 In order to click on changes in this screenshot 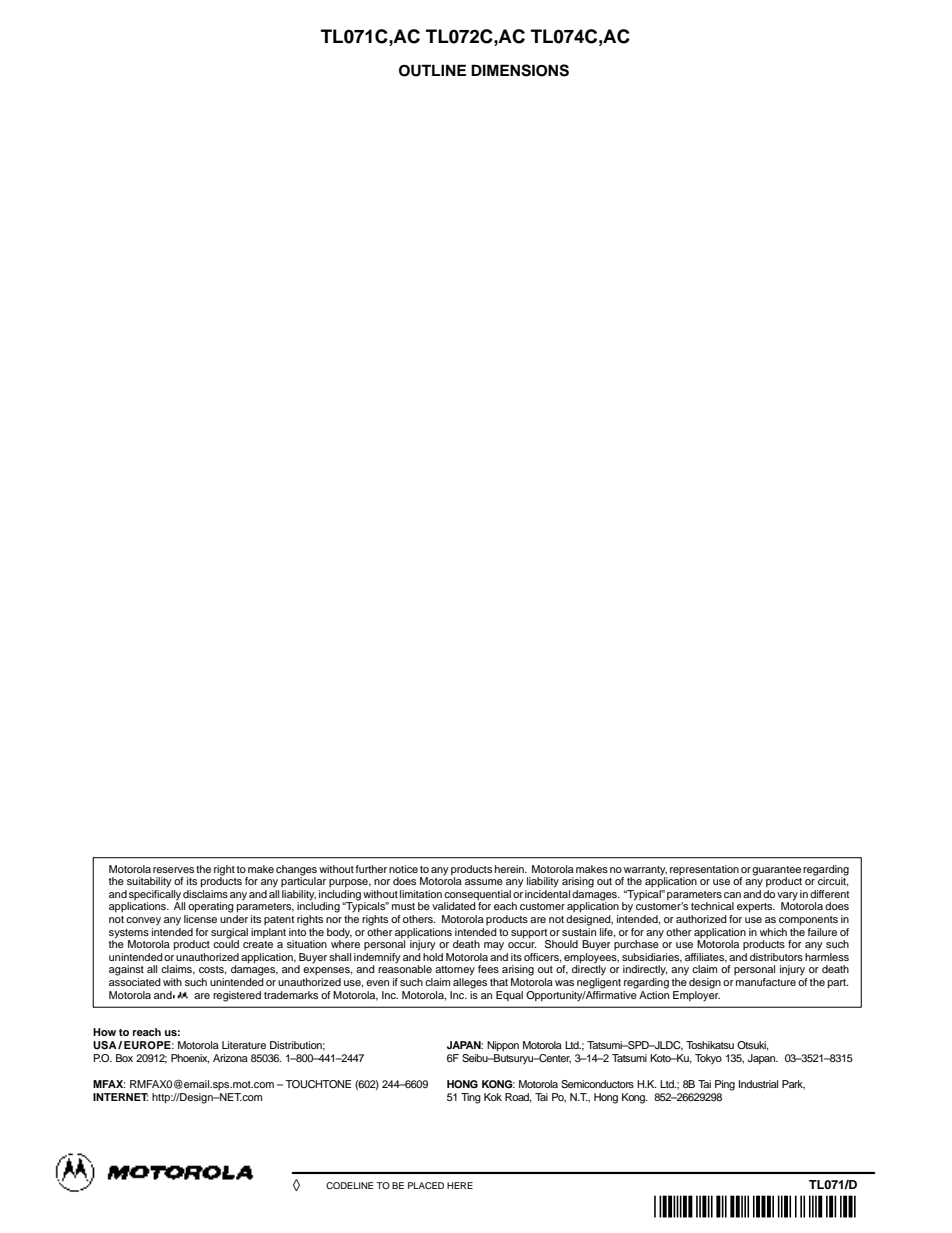, I will do `click(296, 870)`.
